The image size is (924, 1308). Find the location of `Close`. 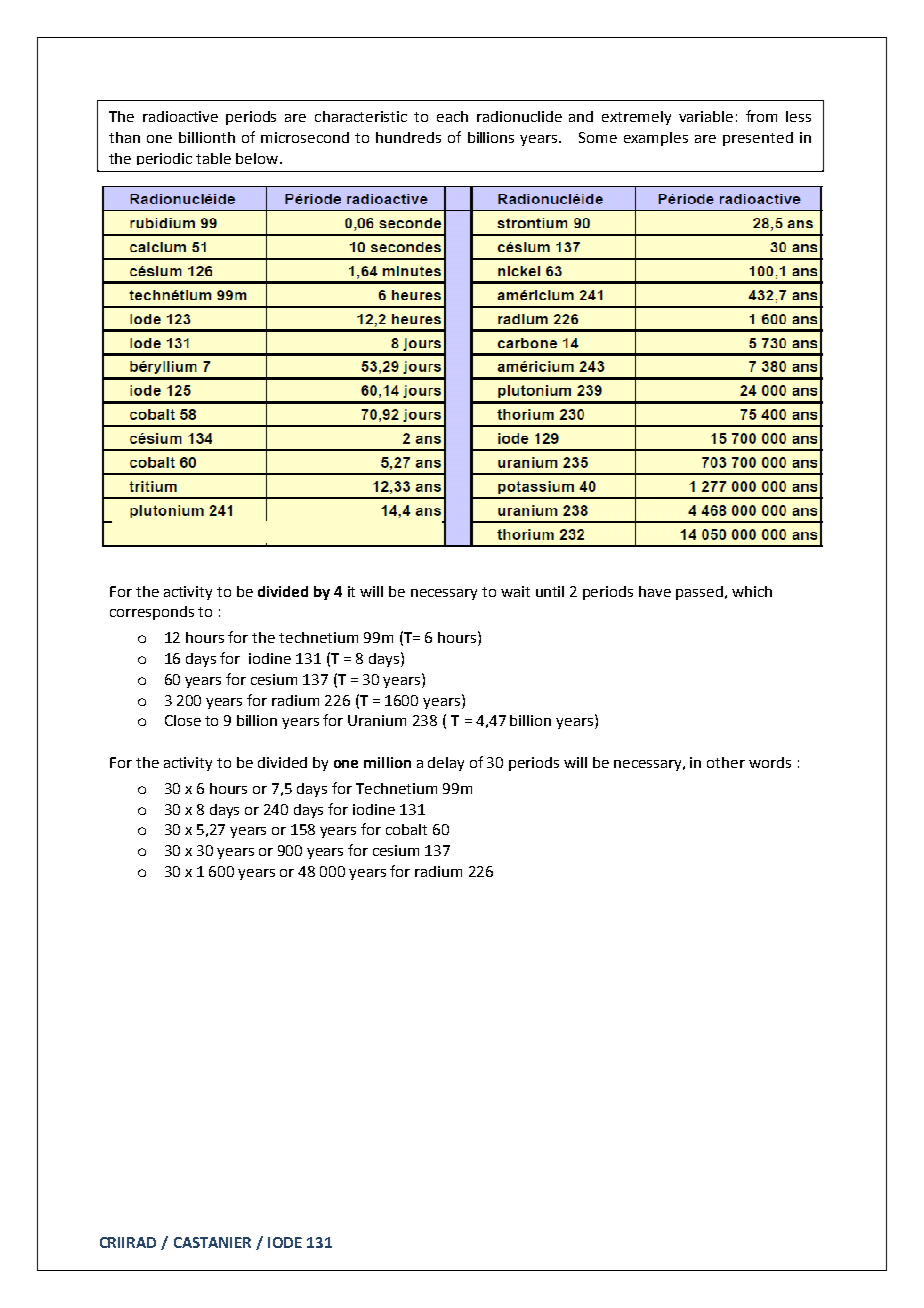

Close is located at coordinates (183, 720).
